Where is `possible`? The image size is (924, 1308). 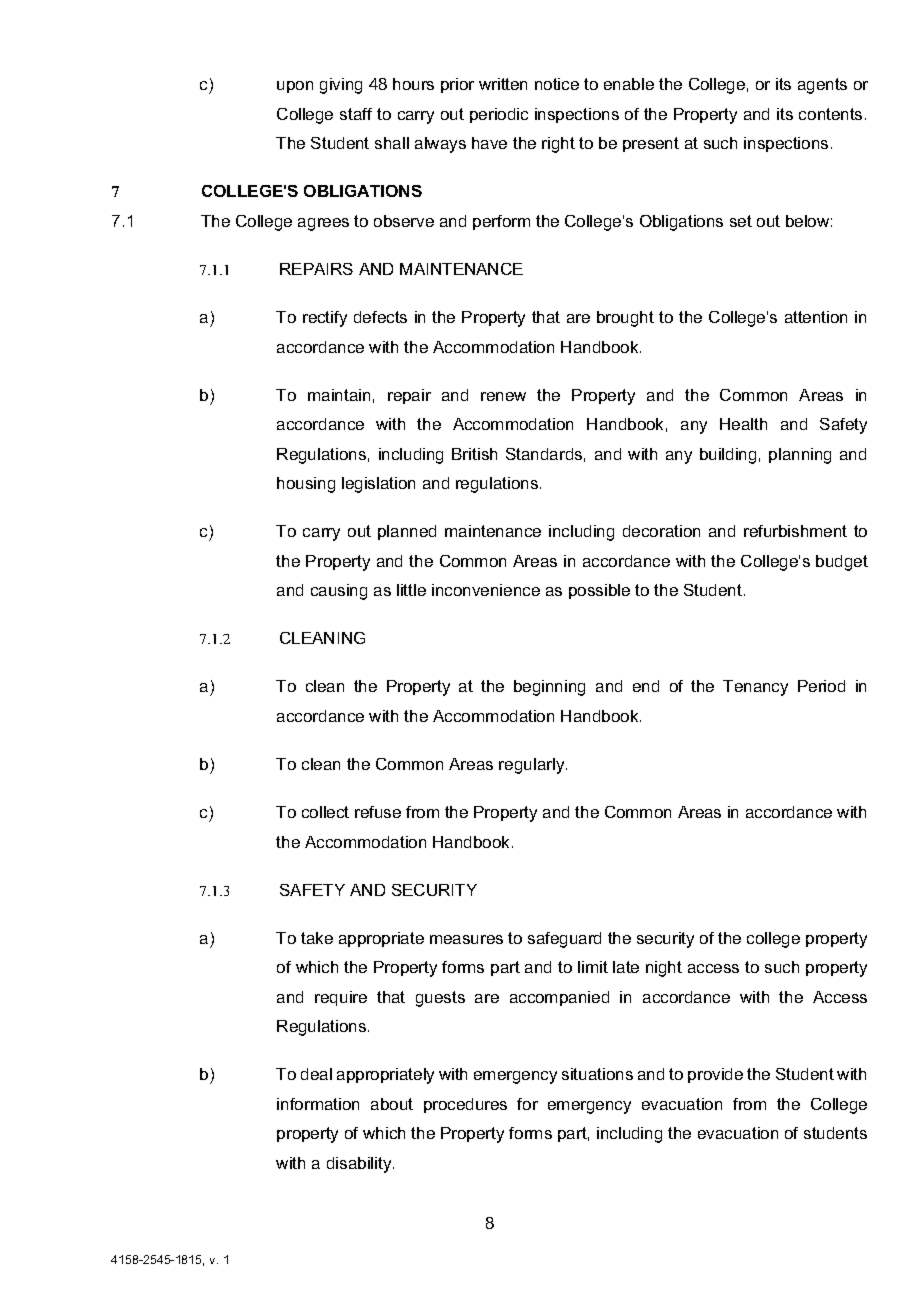 possible is located at coordinates (599, 591).
